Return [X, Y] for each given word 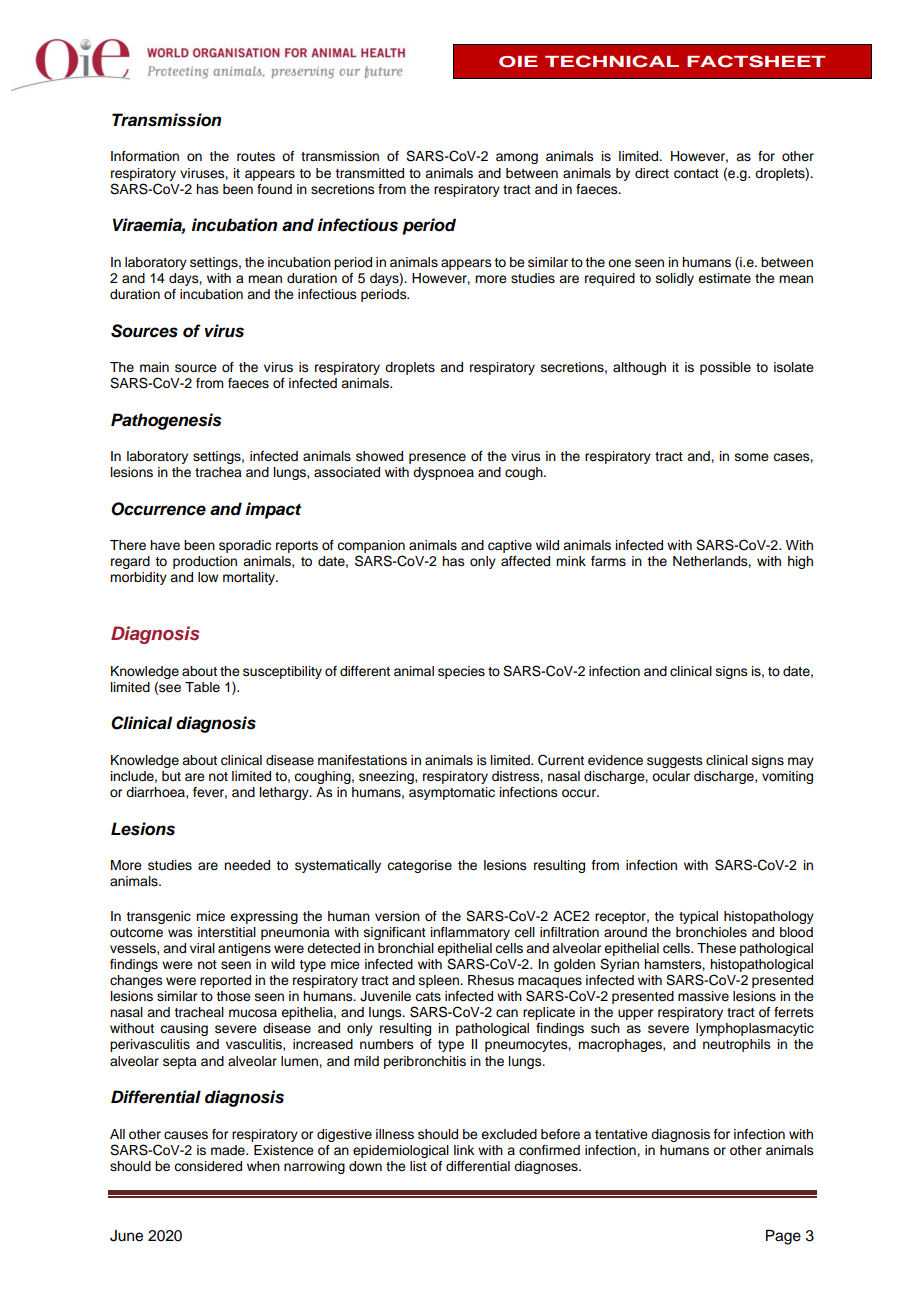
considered [208, 1166]
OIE [518, 62]
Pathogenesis [166, 421]
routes [256, 157]
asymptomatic [452, 793]
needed [247, 865]
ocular [671, 776]
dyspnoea [443, 473]
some [752, 457]
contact [696, 174]
